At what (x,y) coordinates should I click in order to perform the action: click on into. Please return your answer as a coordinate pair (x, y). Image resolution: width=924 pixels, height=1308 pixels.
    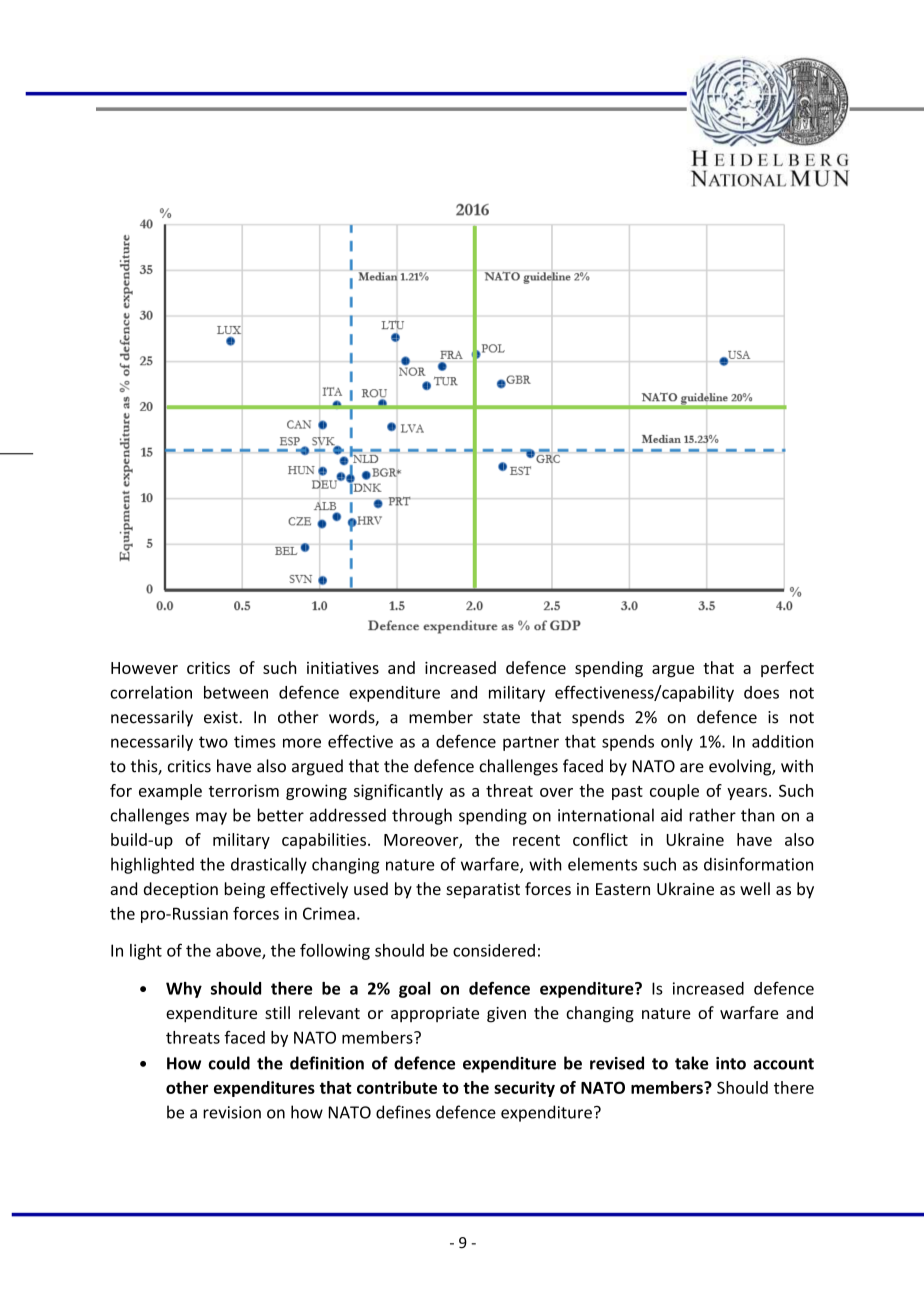
    Looking at the image, I should click on (731, 1063).
